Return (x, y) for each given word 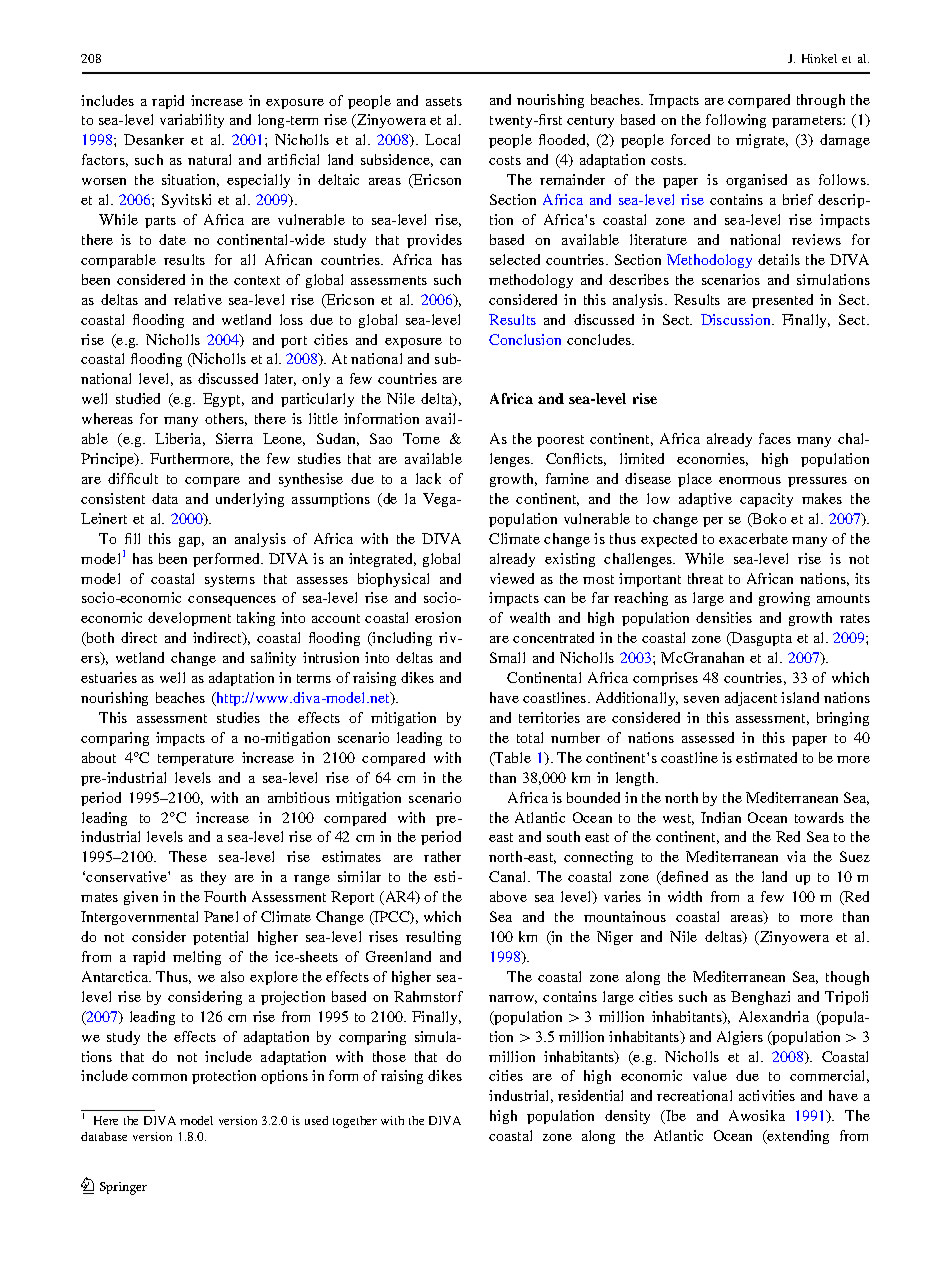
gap (191, 542)
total (530, 737)
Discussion (737, 319)
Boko (768, 520)
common (159, 1077)
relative (198, 299)
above (508, 896)
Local (442, 139)
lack (428, 478)
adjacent (751, 699)
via (796, 856)
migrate (761, 141)
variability (192, 121)
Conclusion (525, 339)
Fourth (225, 896)
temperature (196, 760)
